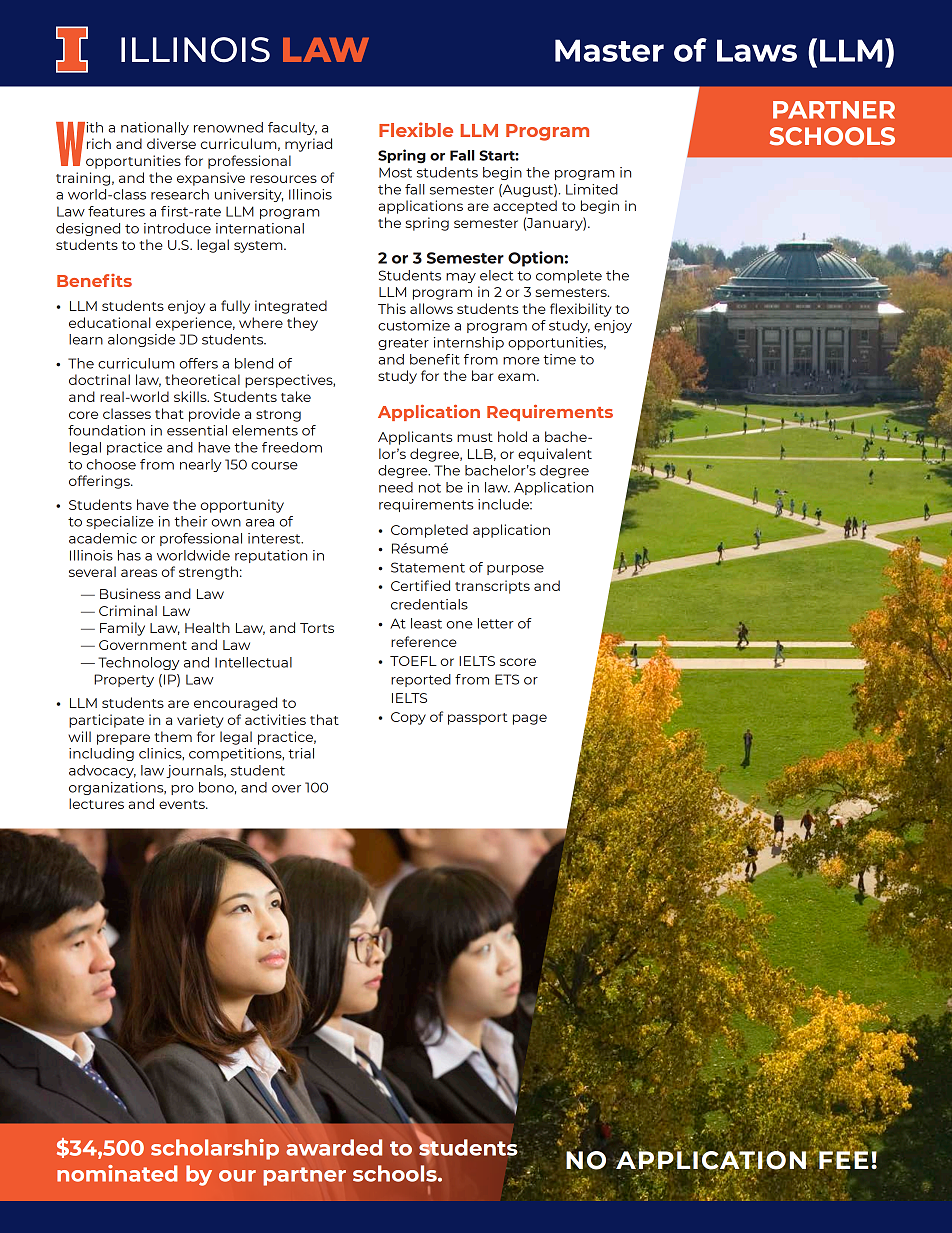  I want to click on page, so click(530, 719).
